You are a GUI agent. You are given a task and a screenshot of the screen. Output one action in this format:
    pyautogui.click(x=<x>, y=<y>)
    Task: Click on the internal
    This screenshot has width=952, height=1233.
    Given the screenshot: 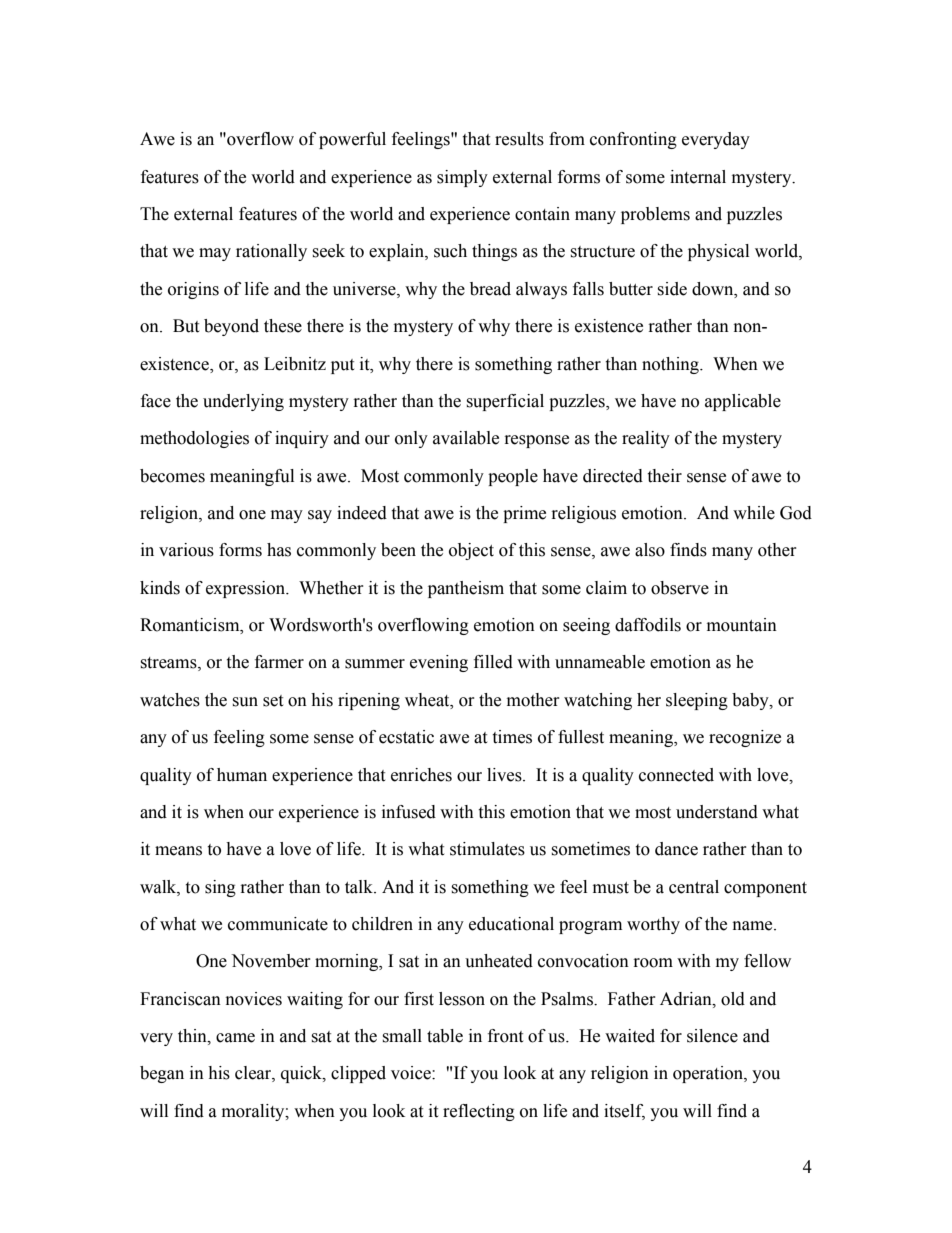 What is the action you would take?
    pyautogui.click(x=698, y=177)
